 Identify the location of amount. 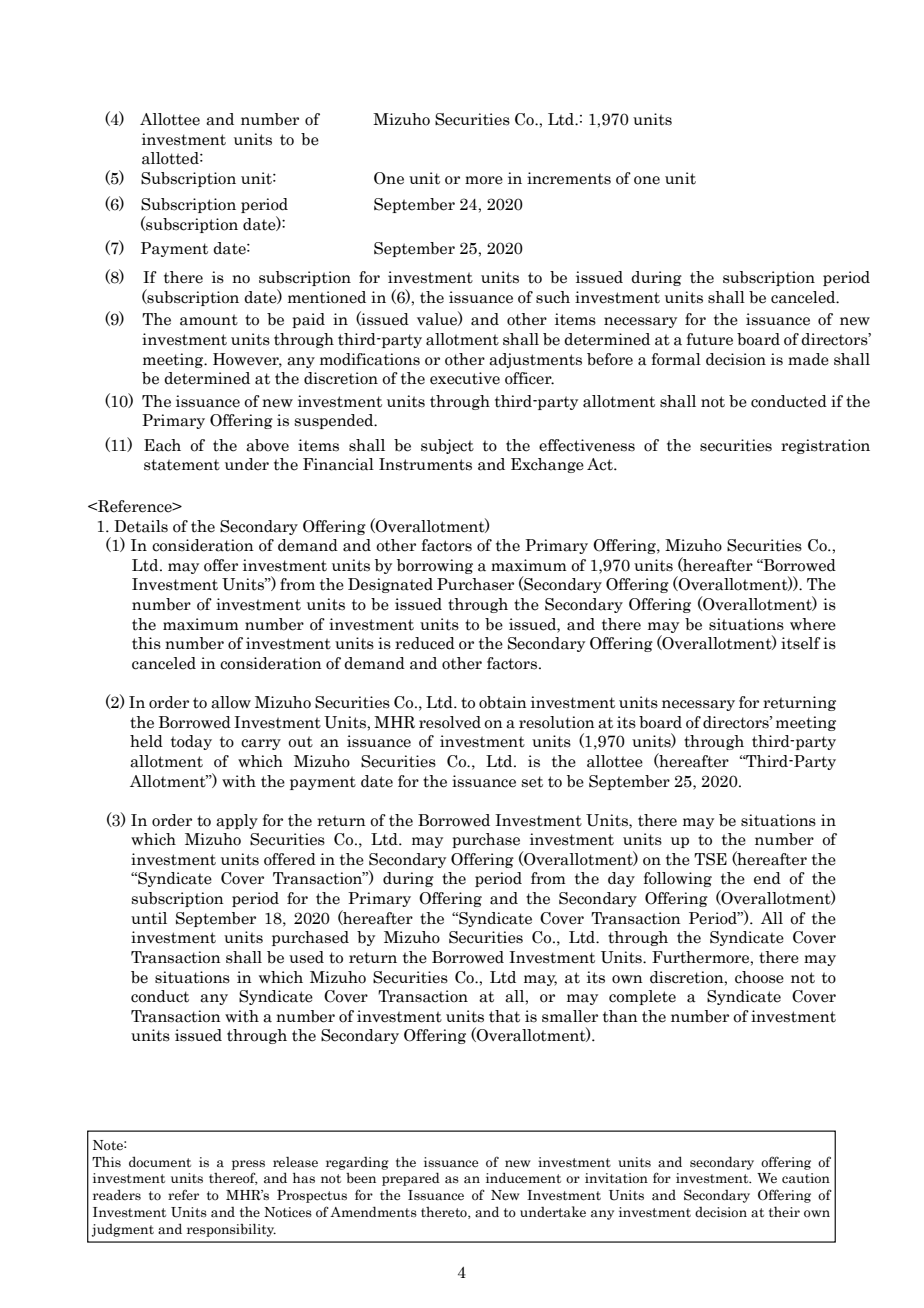
(209, 320).
